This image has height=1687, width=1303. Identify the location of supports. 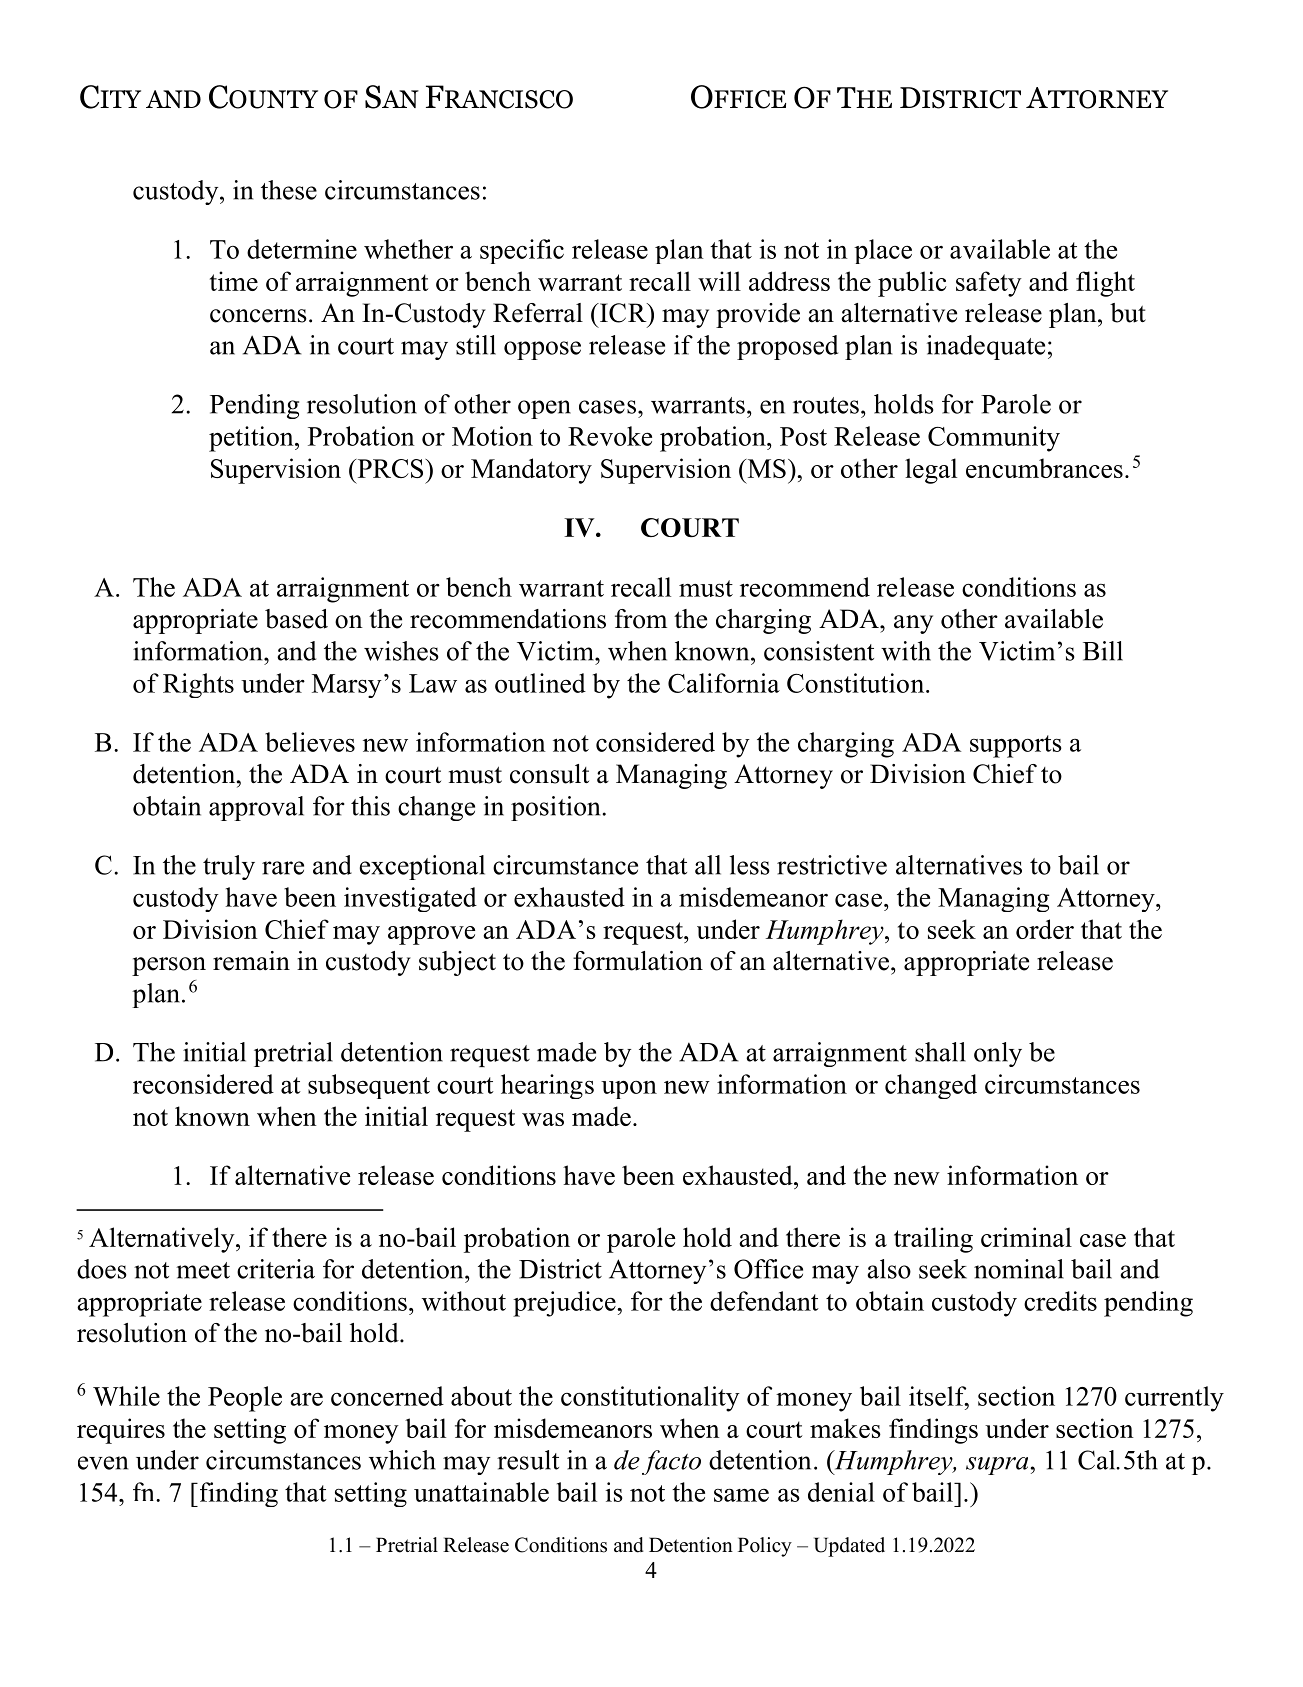
(1016, 746).
